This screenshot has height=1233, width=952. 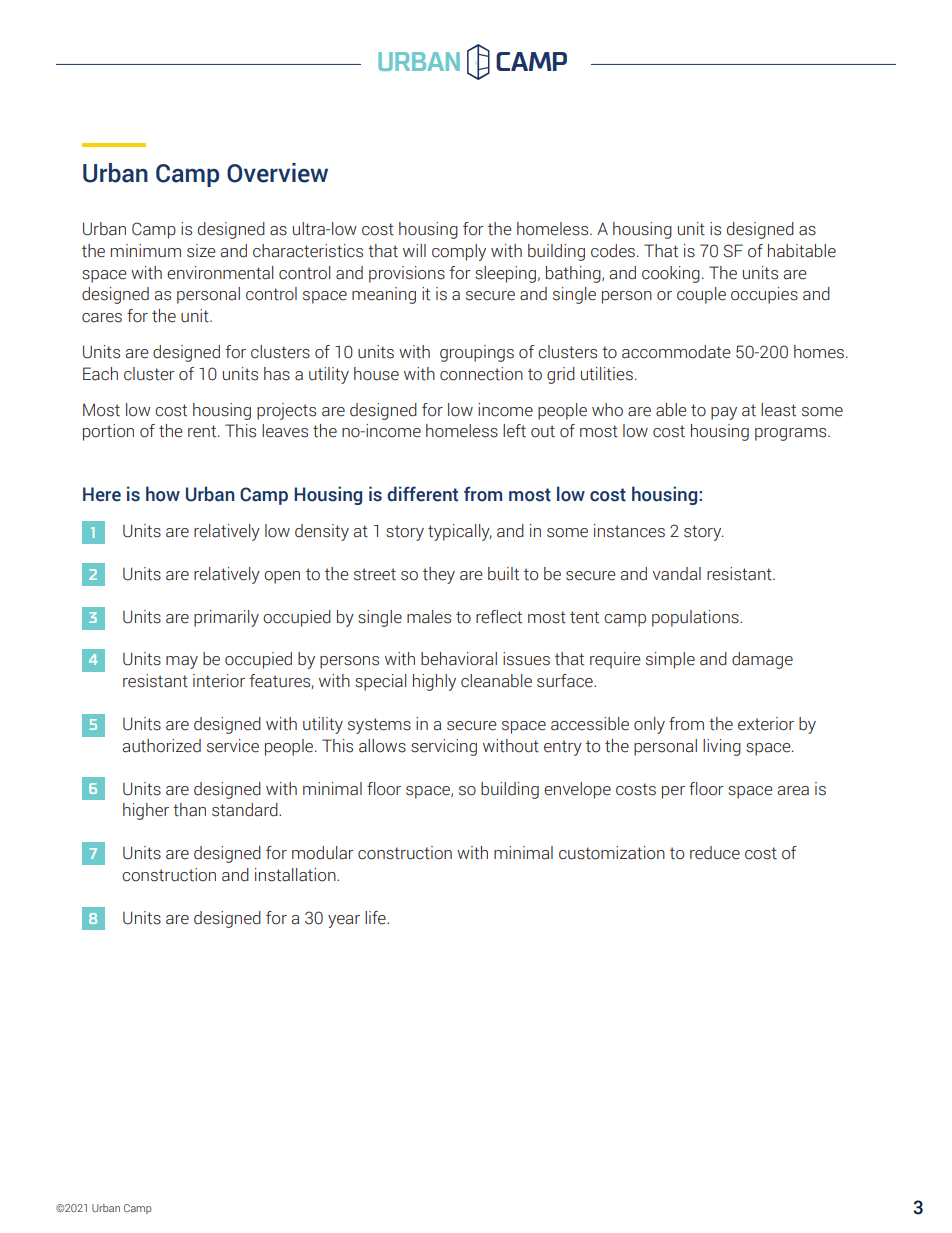 I want to click on typically, so click(x=460, y=532).
